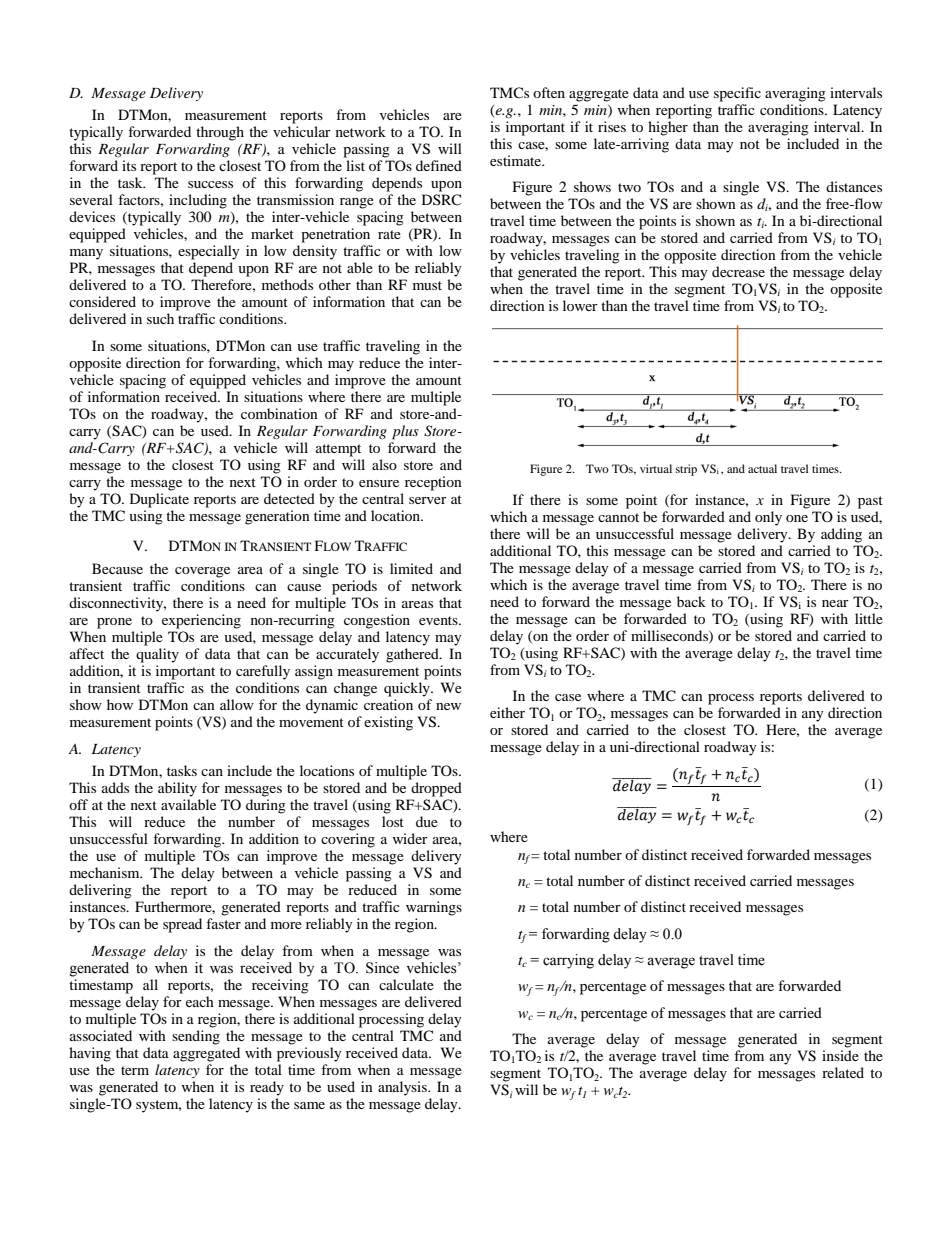 This page has width=952, height=1233. What do you see at coordinates (405, 432) in the page?
I see `plus` at bounding box center [405, 432].
